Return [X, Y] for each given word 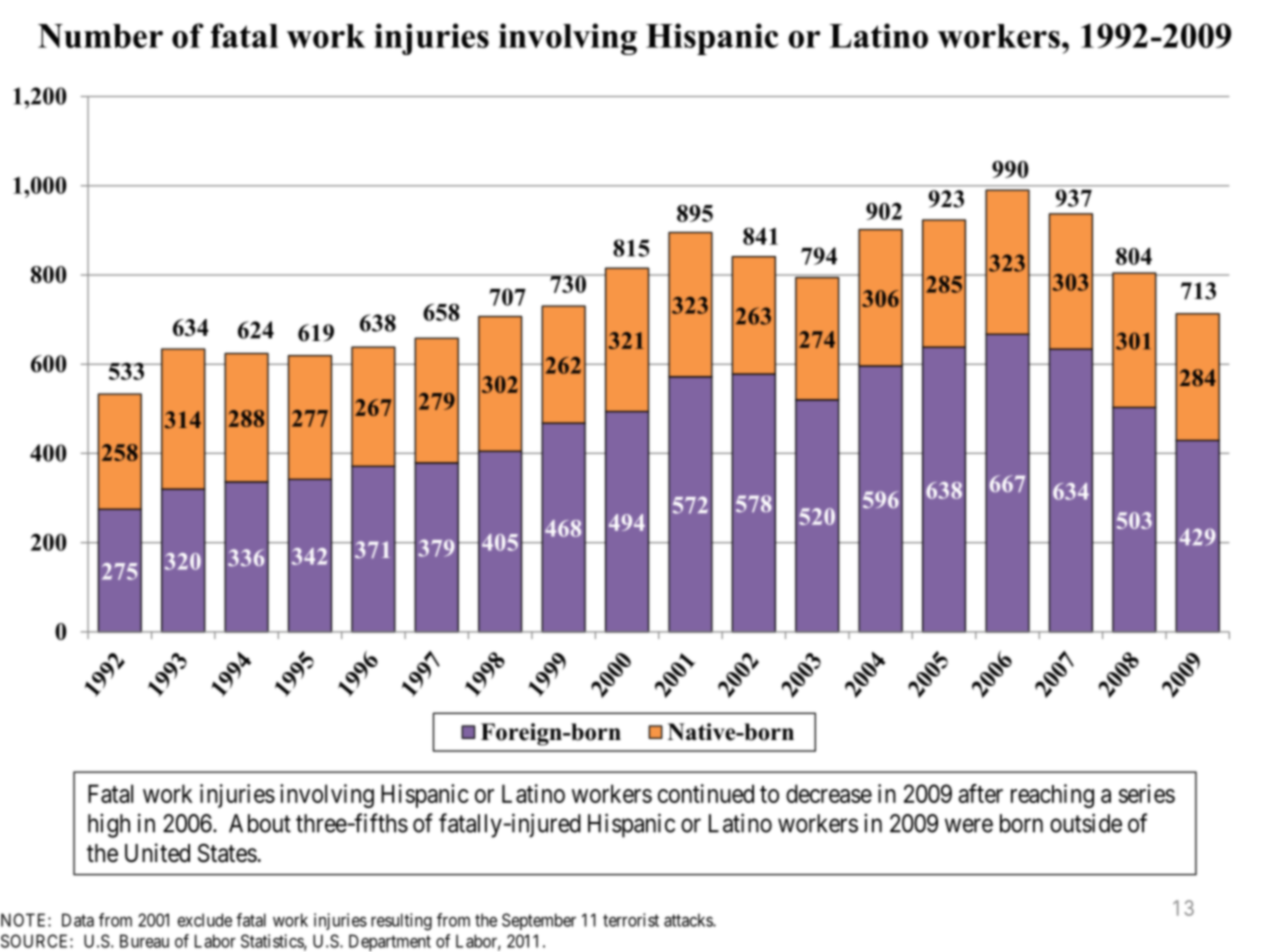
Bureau [144, 941]
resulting [401, 922]
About [260, 823]
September [539, 921]
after [981, 793]
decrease [829, 793]
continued [706, 793]
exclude [205, 920]
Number [100, 36]
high [109, 826]
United [157, 853]
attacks [689, 920]
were [969, 825]
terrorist [631, 920]
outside [1086, 823]
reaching [1052, 796]
